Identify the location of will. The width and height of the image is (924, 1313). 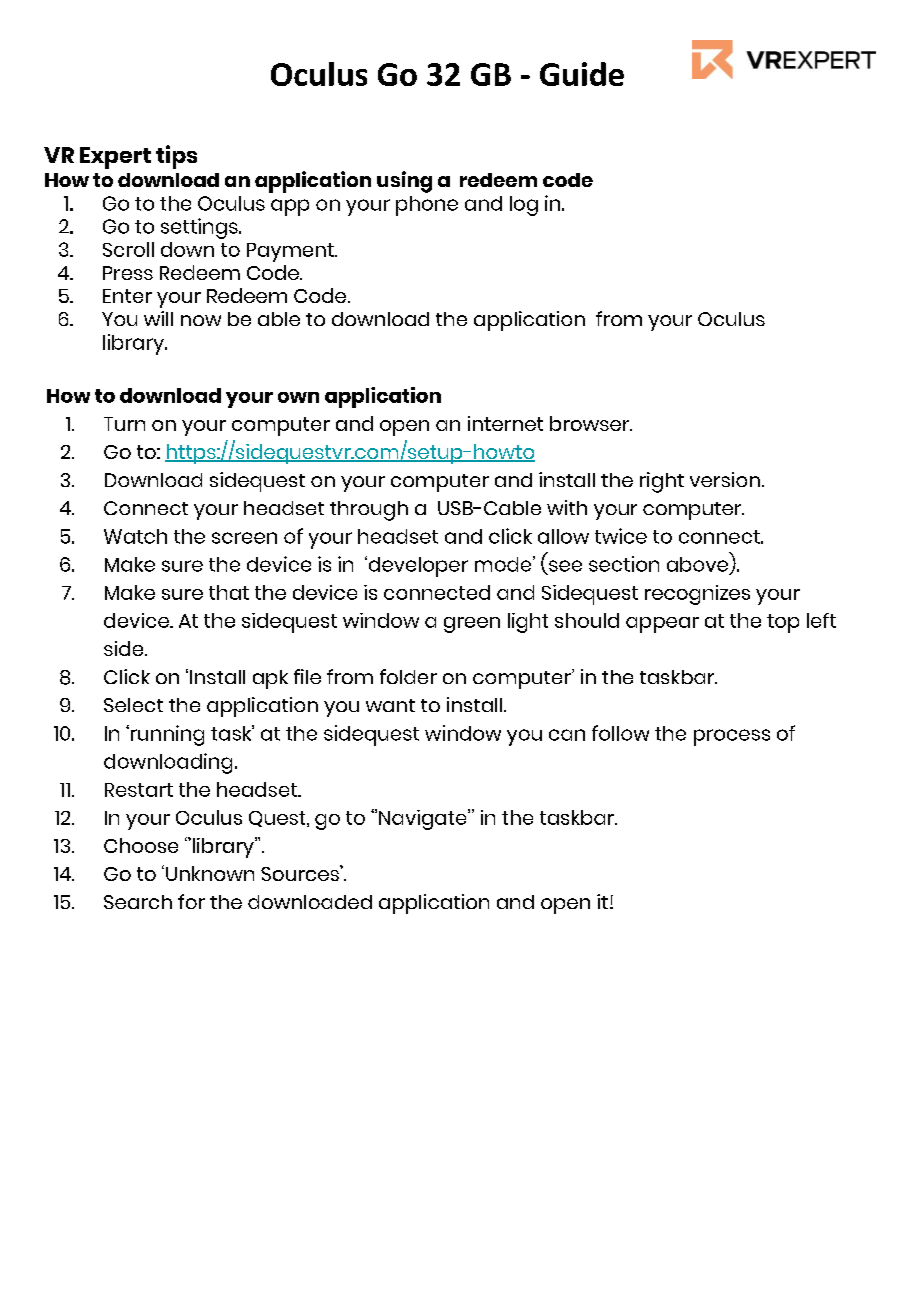
(158, 318).
